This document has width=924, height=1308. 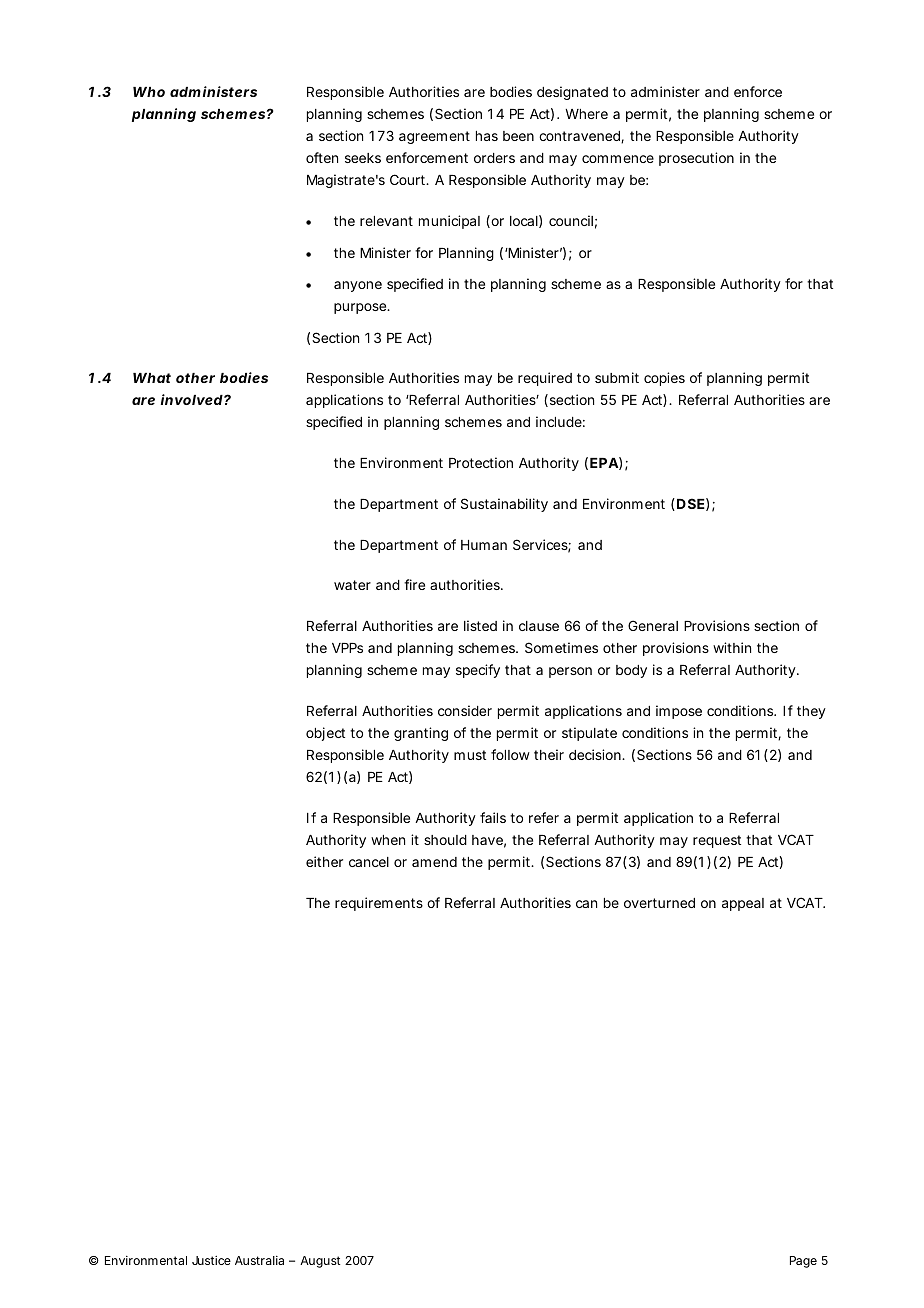 What do you see at coordinates (324, 861) in the document?
I see `either` at bounding box center [324, 861].
